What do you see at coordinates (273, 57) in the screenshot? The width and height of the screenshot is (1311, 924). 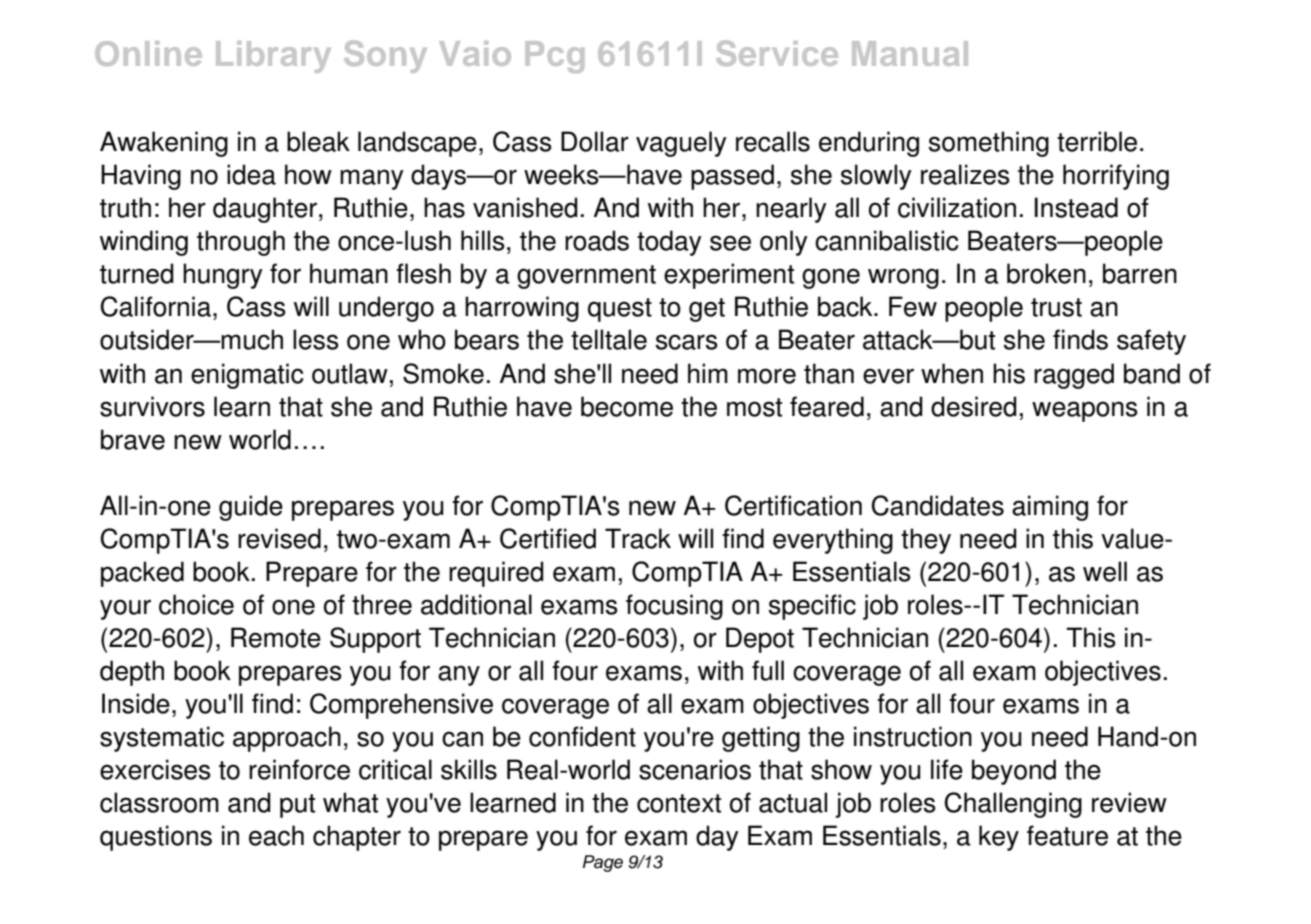 I see `Library` at bounding box center [273, 57].
